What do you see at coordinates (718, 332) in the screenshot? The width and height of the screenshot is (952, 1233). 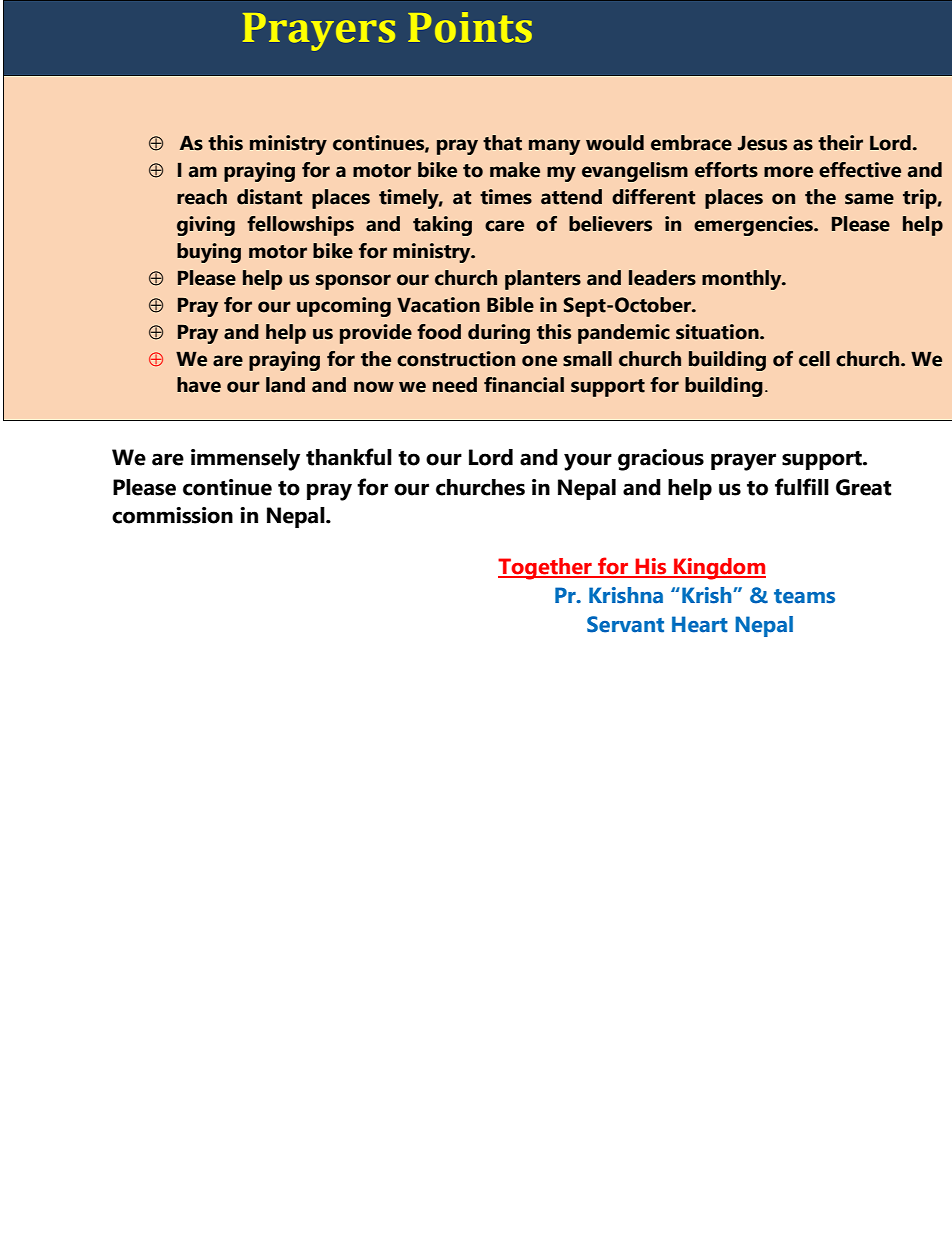 I see `situation` at bounding box center [718, 332].
